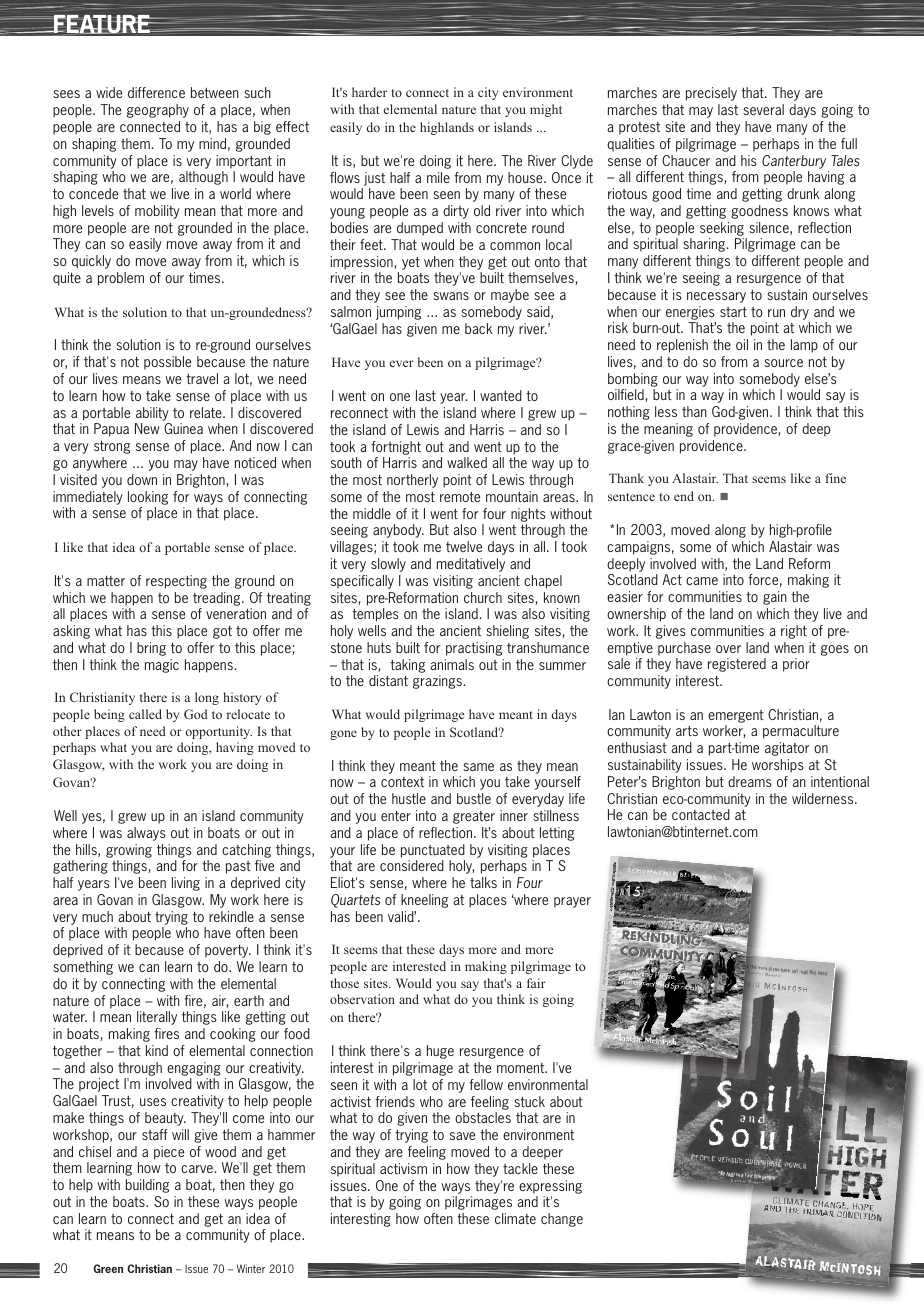  I want to click on geography, so click(158, 111).
